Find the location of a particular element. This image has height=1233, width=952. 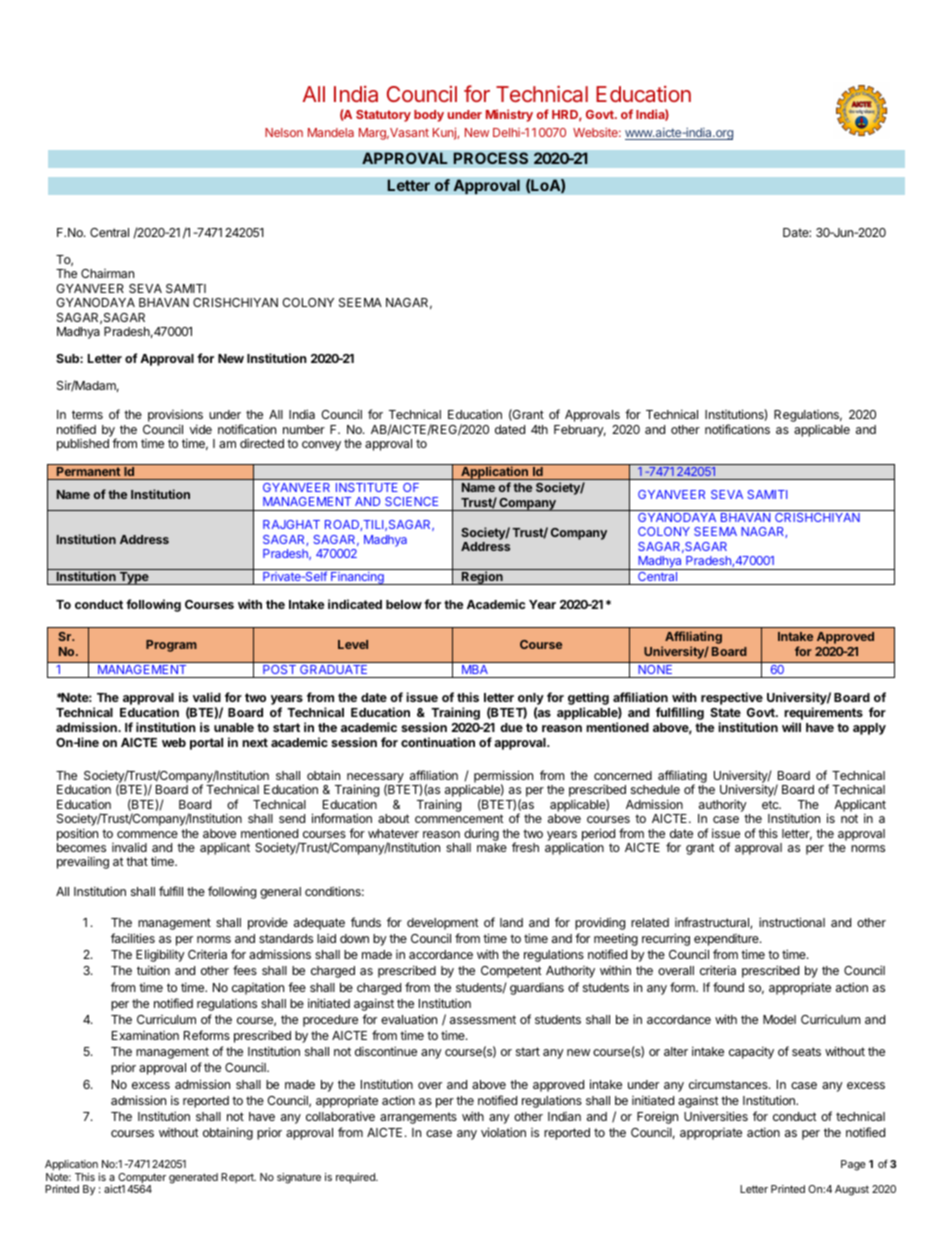

PROCESS is located at coordinates (490, 158).
